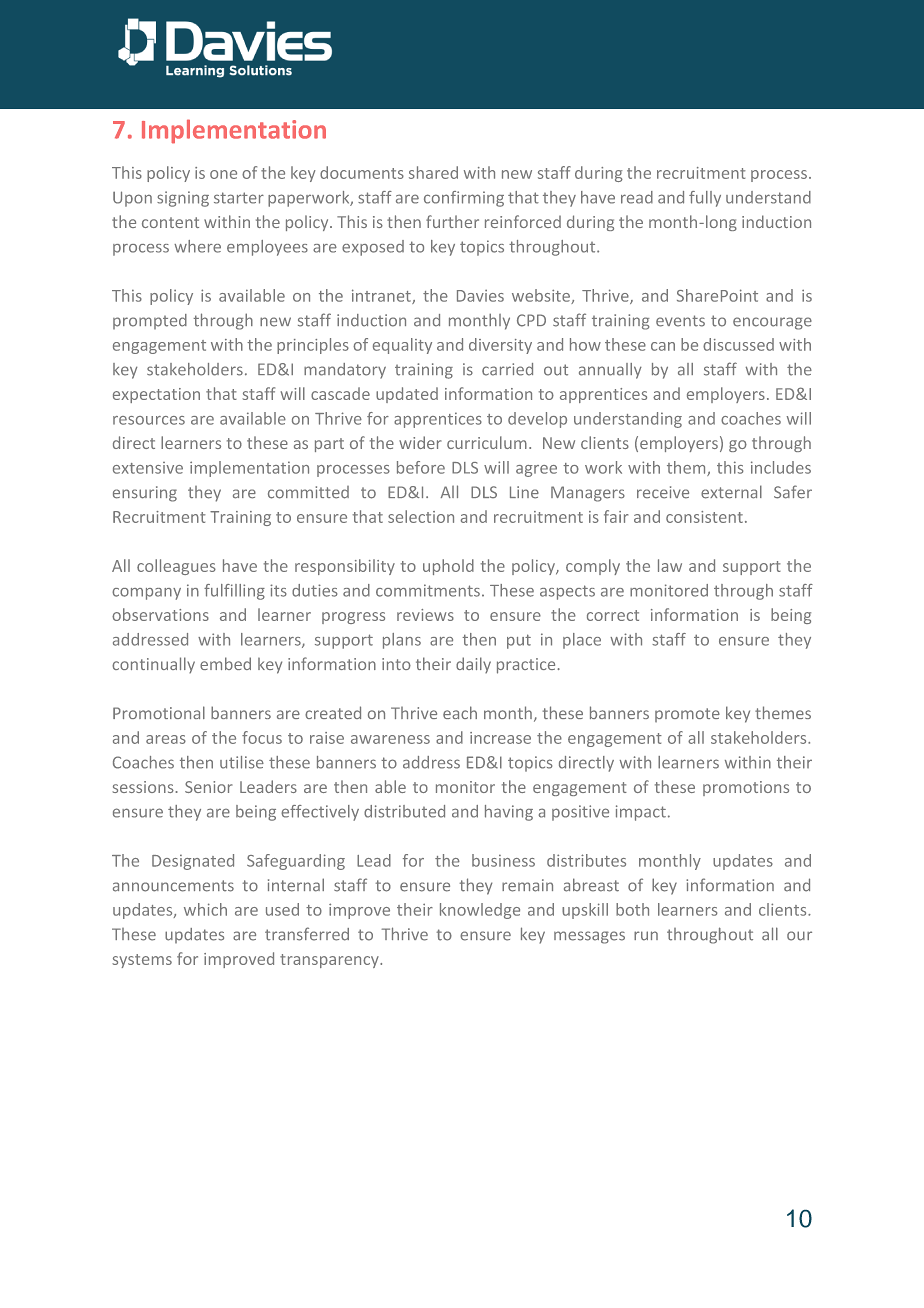  Describe the element at coordinates (464, 199) in the screenshot. I see `confirming` at that location.
